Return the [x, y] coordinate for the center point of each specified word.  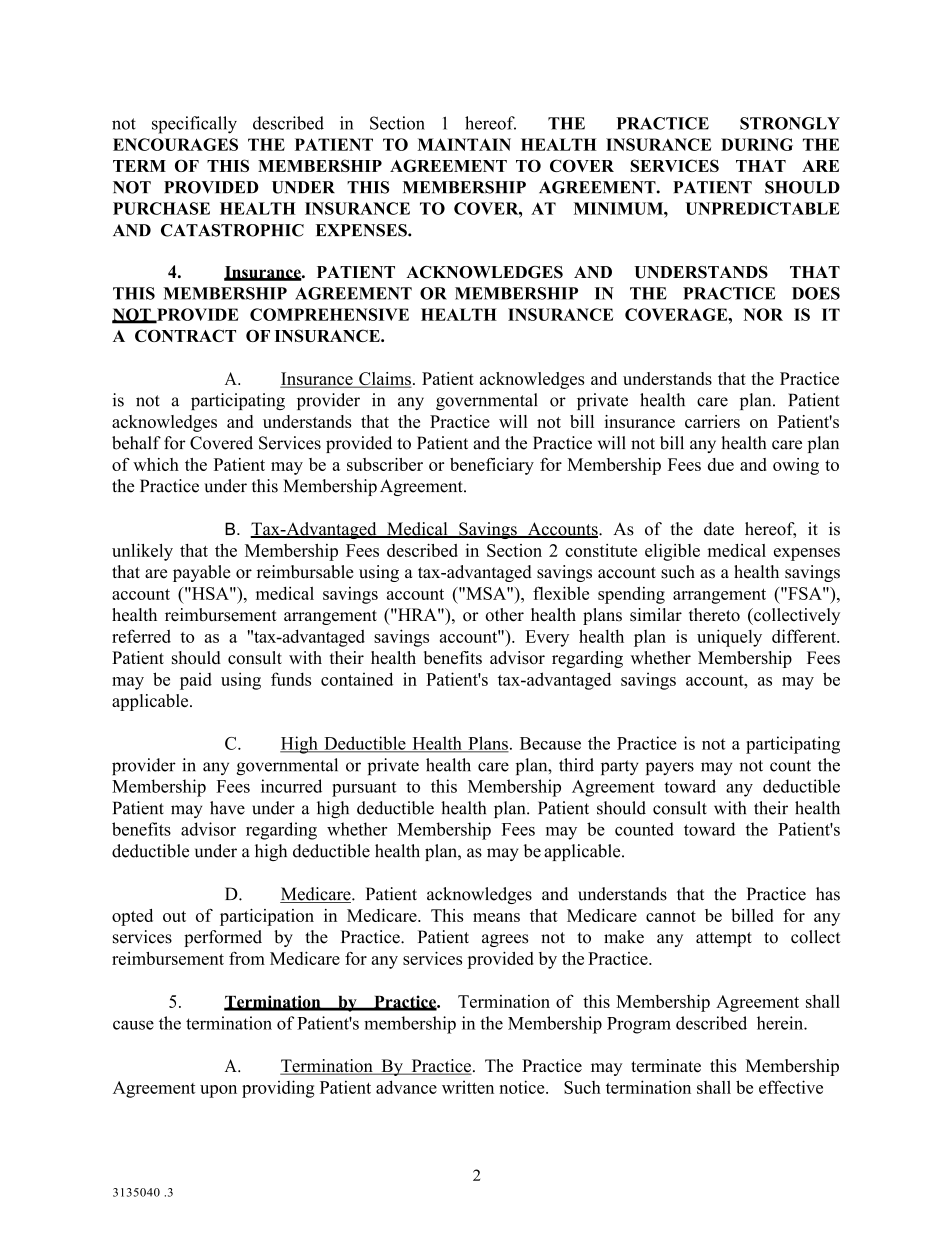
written [468, 1087]
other [504, 615]
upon [218, 1091]
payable [202, 573]
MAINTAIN [464, 144]
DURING [757, 144]
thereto [714, 615]
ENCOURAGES [175, 144]
